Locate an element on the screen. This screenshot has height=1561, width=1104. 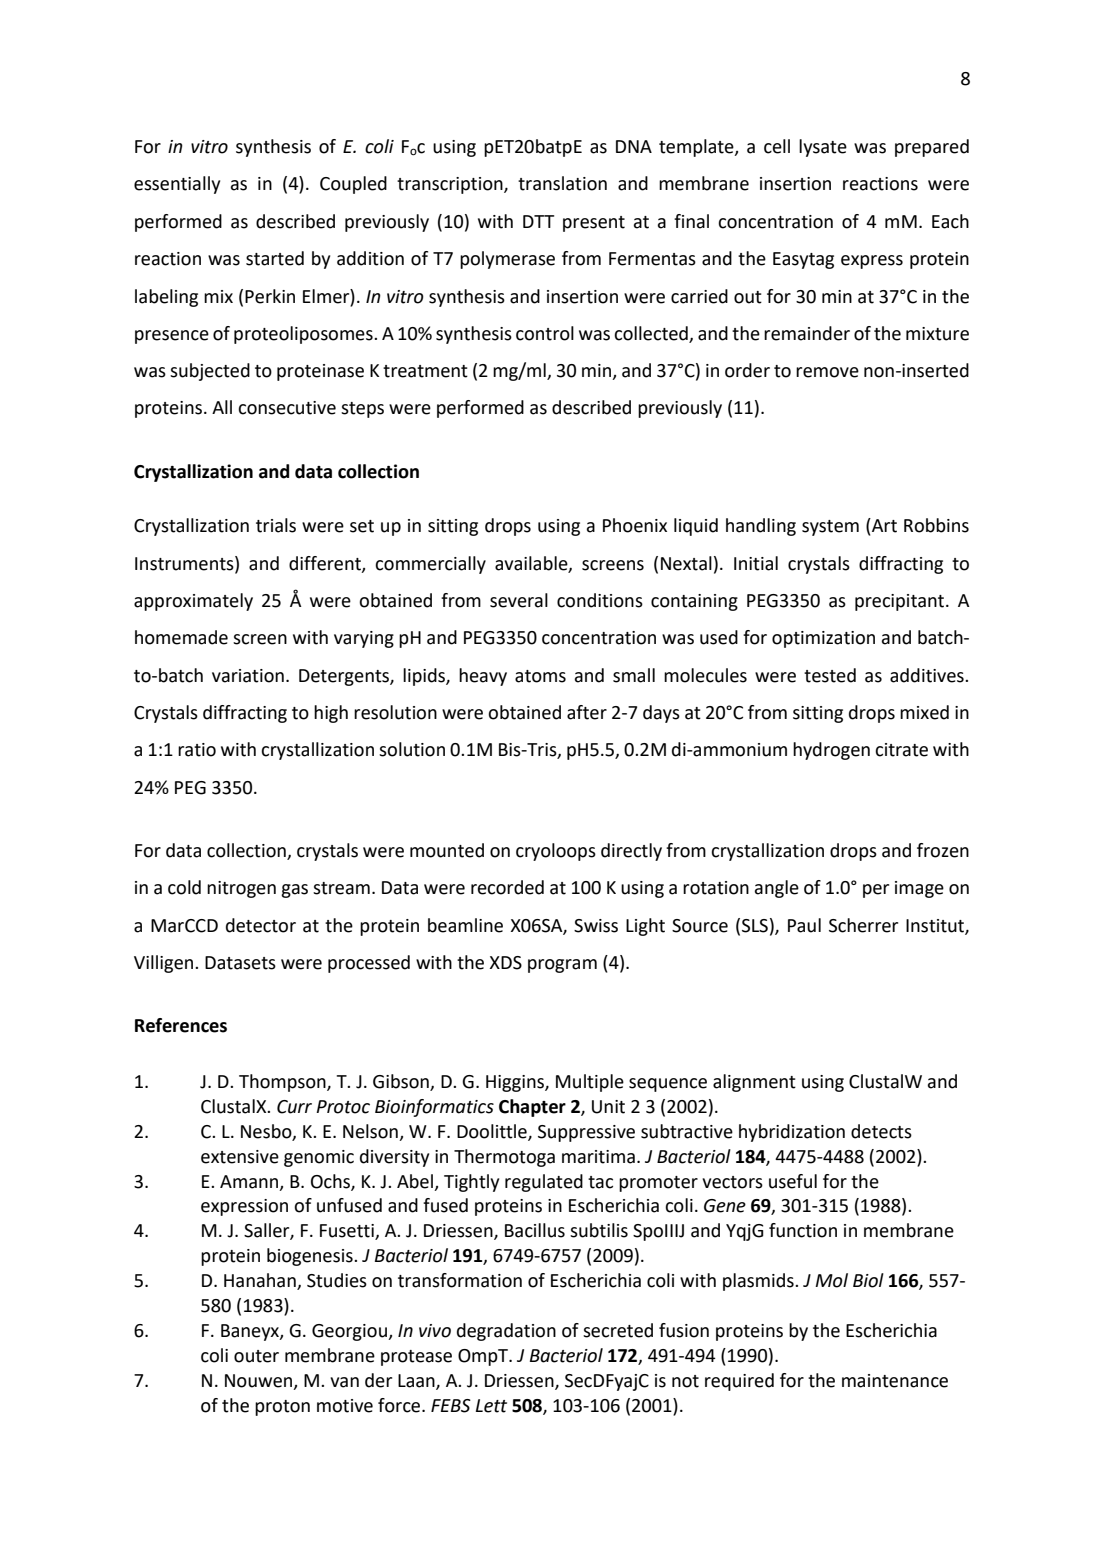
Multiple is located at coordinates (590, 1083).
